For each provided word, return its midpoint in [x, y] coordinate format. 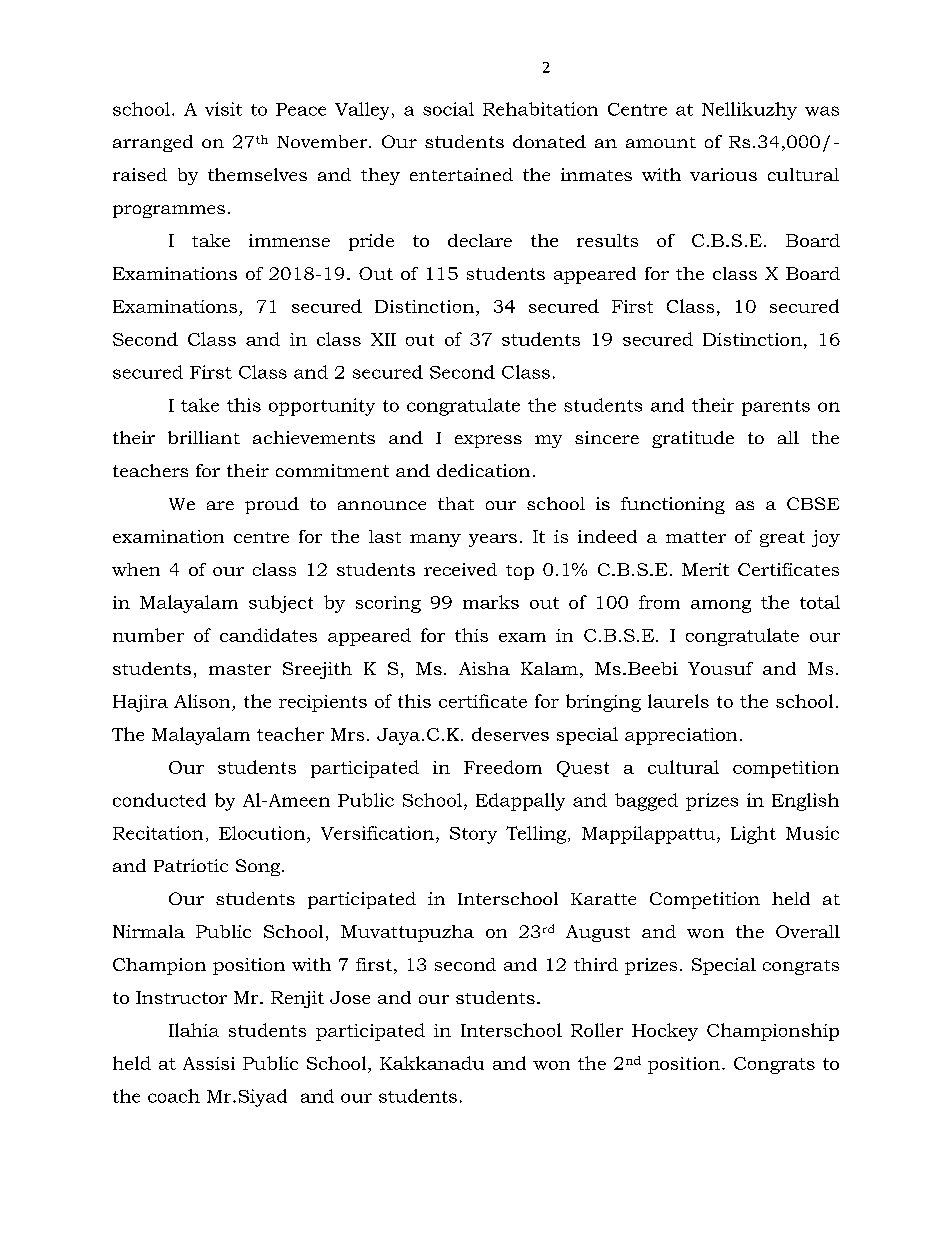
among [721, 606]
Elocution [262, 833]
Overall [808, 931]
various [723, 174]
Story [473, 835]
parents [776, 408]
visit [223, 109]
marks [491, 602]
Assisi [209, 1063]
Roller [597, 1030]
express [488, 441]
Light [753, 835]
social [448, 109]
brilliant [204, 437]
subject [281, 604]
